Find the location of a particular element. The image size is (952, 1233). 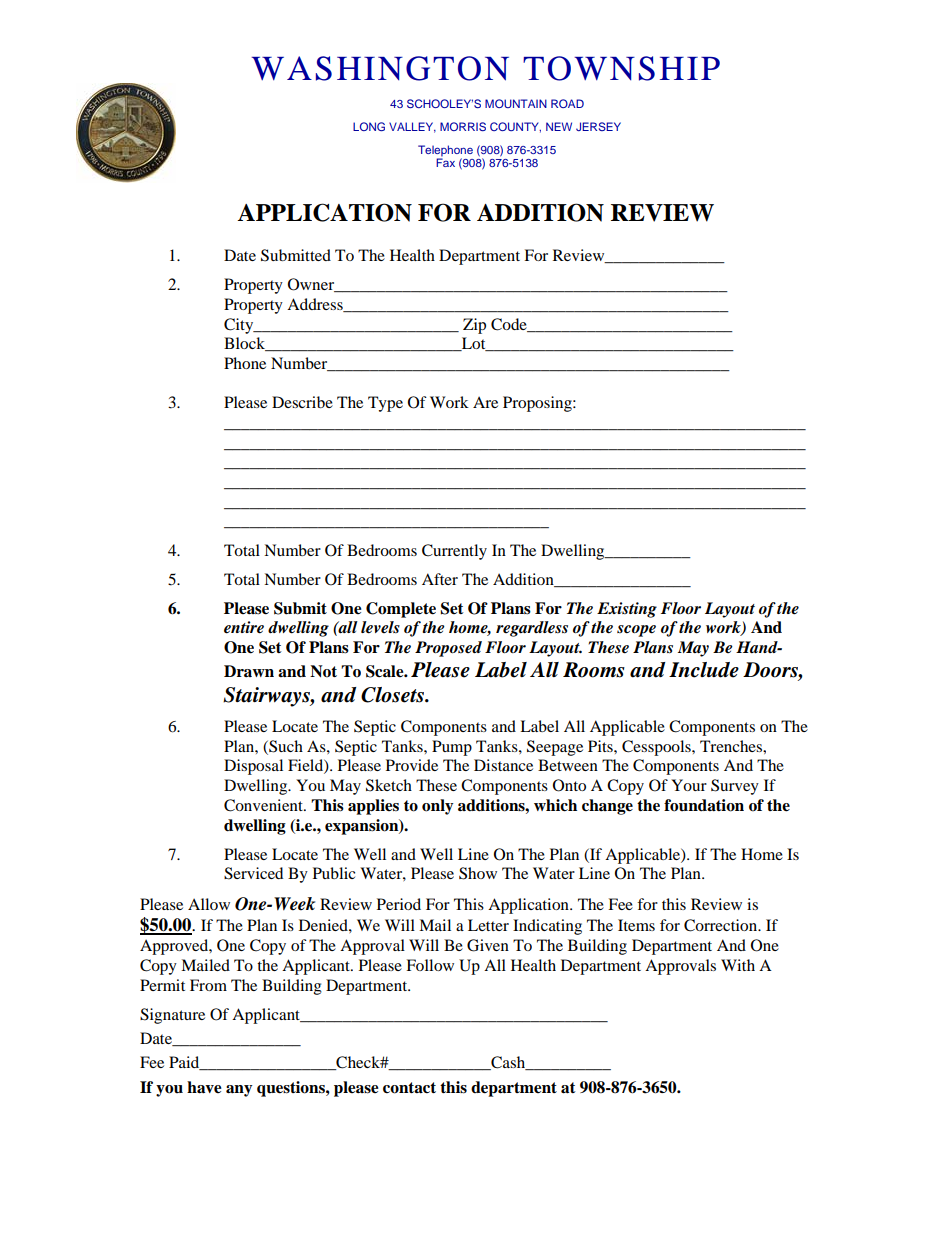

Existing is located at coordinates (627, 610).
